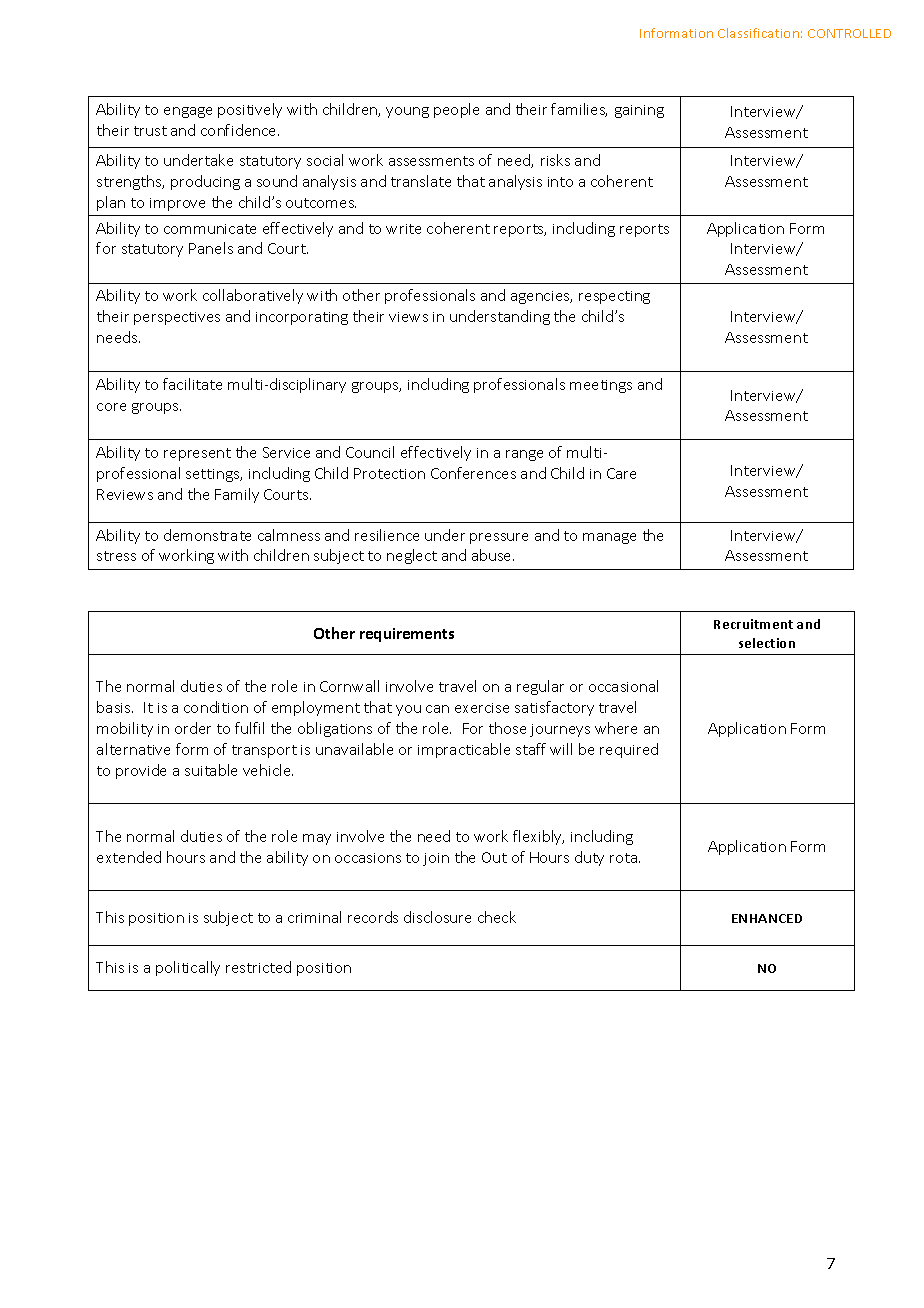 The image size is (924, 1308). I want to click on engage, so click(188, 112).
